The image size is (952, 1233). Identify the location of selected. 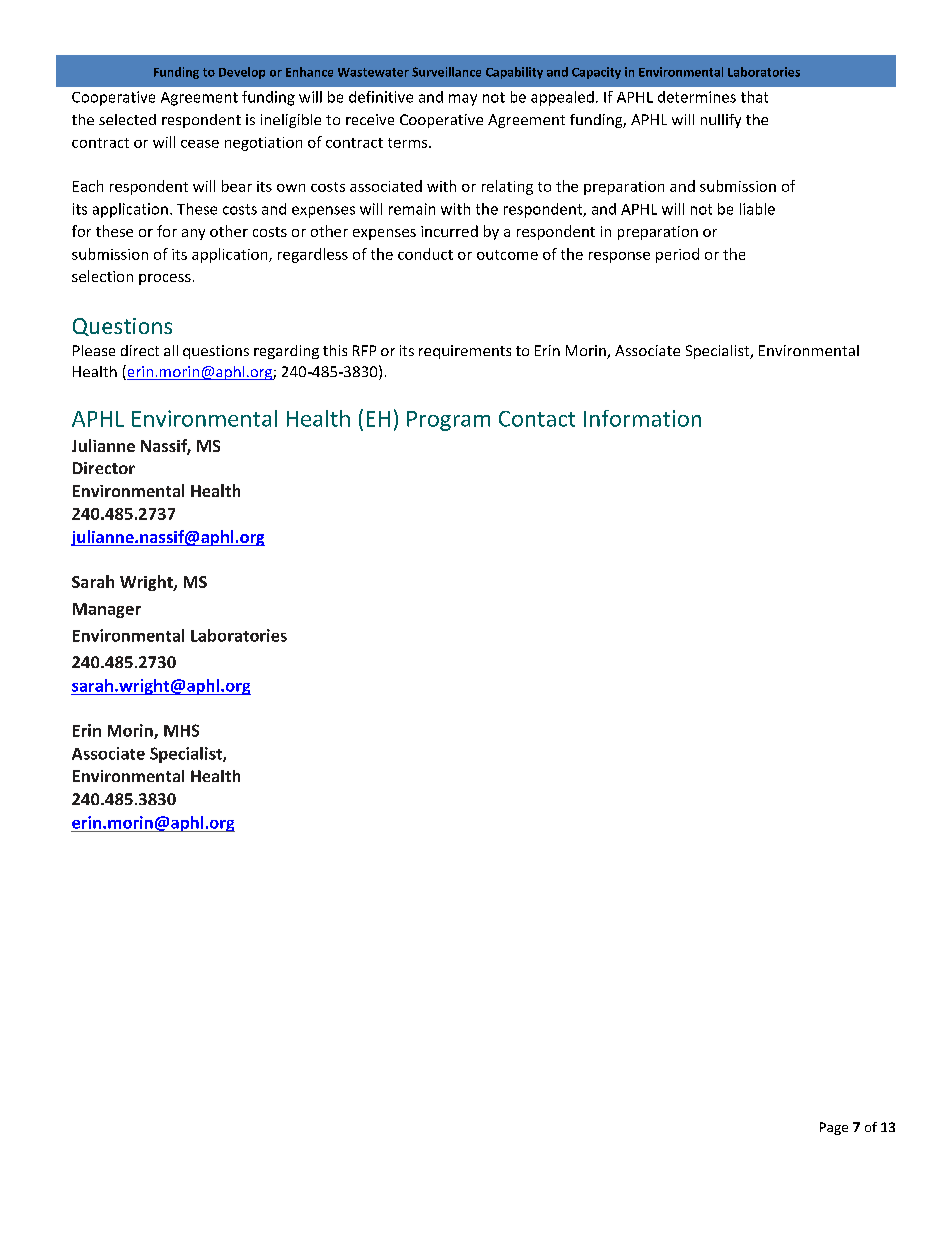
(127, 119).
